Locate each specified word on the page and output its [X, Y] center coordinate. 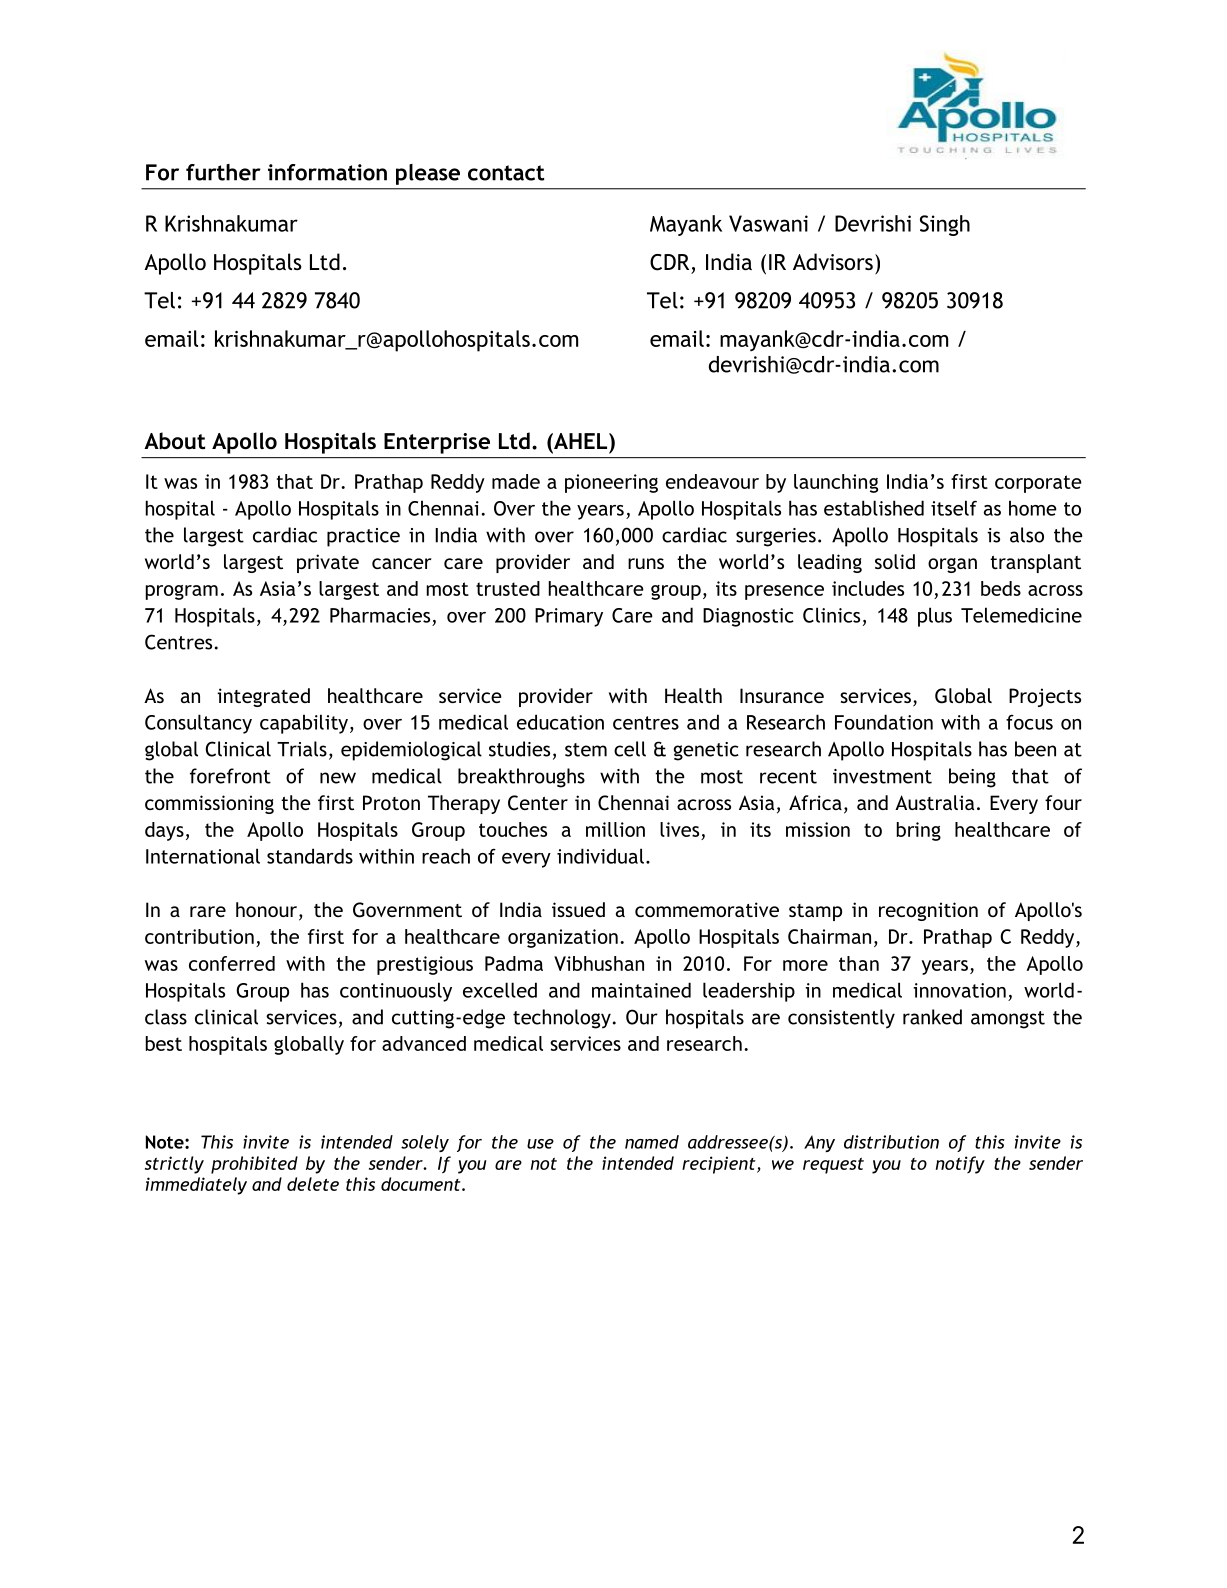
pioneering [611, 483]
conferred [232, 963]
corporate [1038, 484]
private [328, 563]
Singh [945, 225]
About [174, 441]
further [223, 172]
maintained [641, 990]
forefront [230, 776]
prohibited [254, 1165]
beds [1001, 588]
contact [506, 173]
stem [586, 750]
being [972, 778]
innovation [959, 990]
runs [646, 563]
